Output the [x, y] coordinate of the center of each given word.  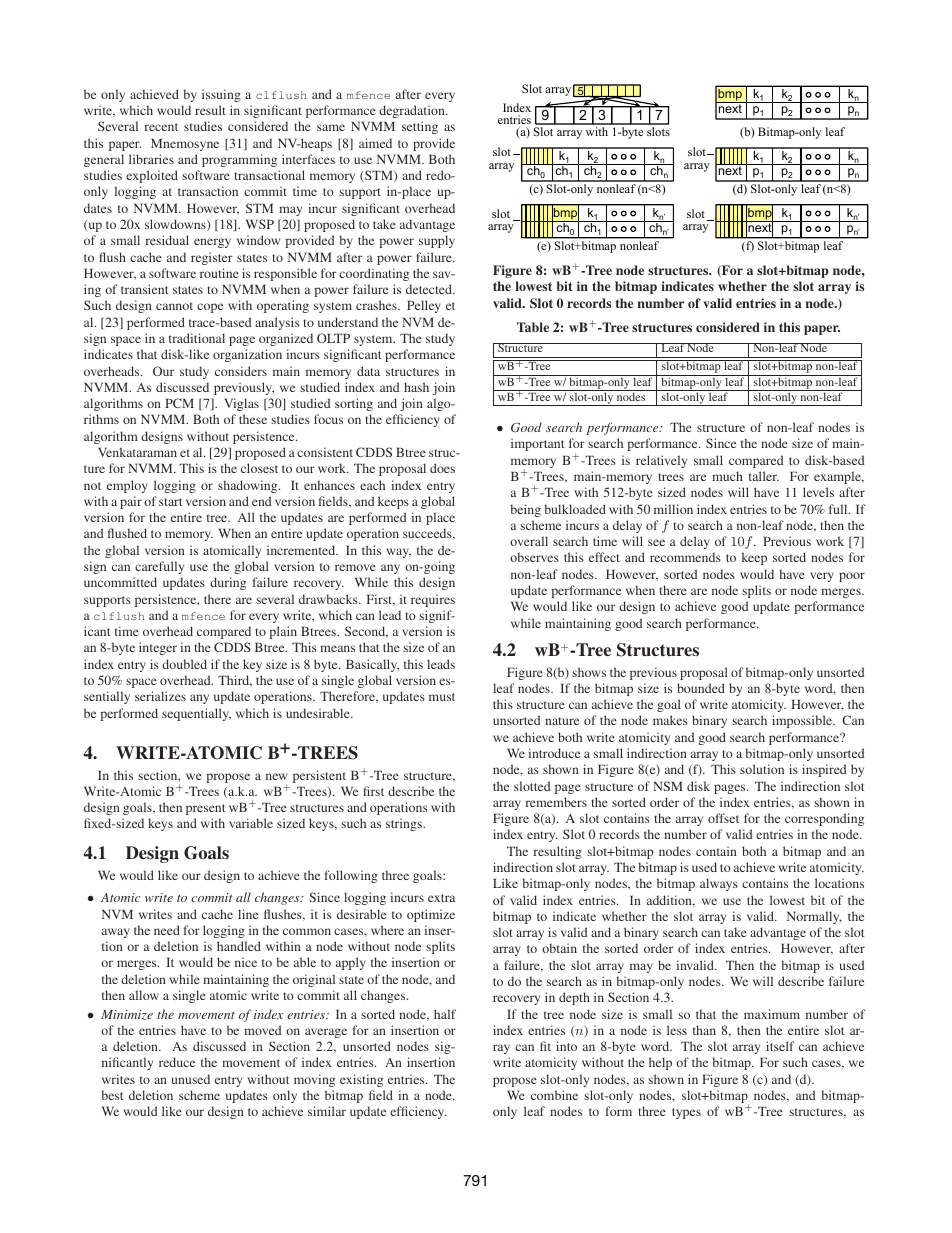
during [228, 583]
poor [852, 577]
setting [420, 127]
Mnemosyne [185, 144]
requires [433, 600]
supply [437, 241]
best [112, 1095]
